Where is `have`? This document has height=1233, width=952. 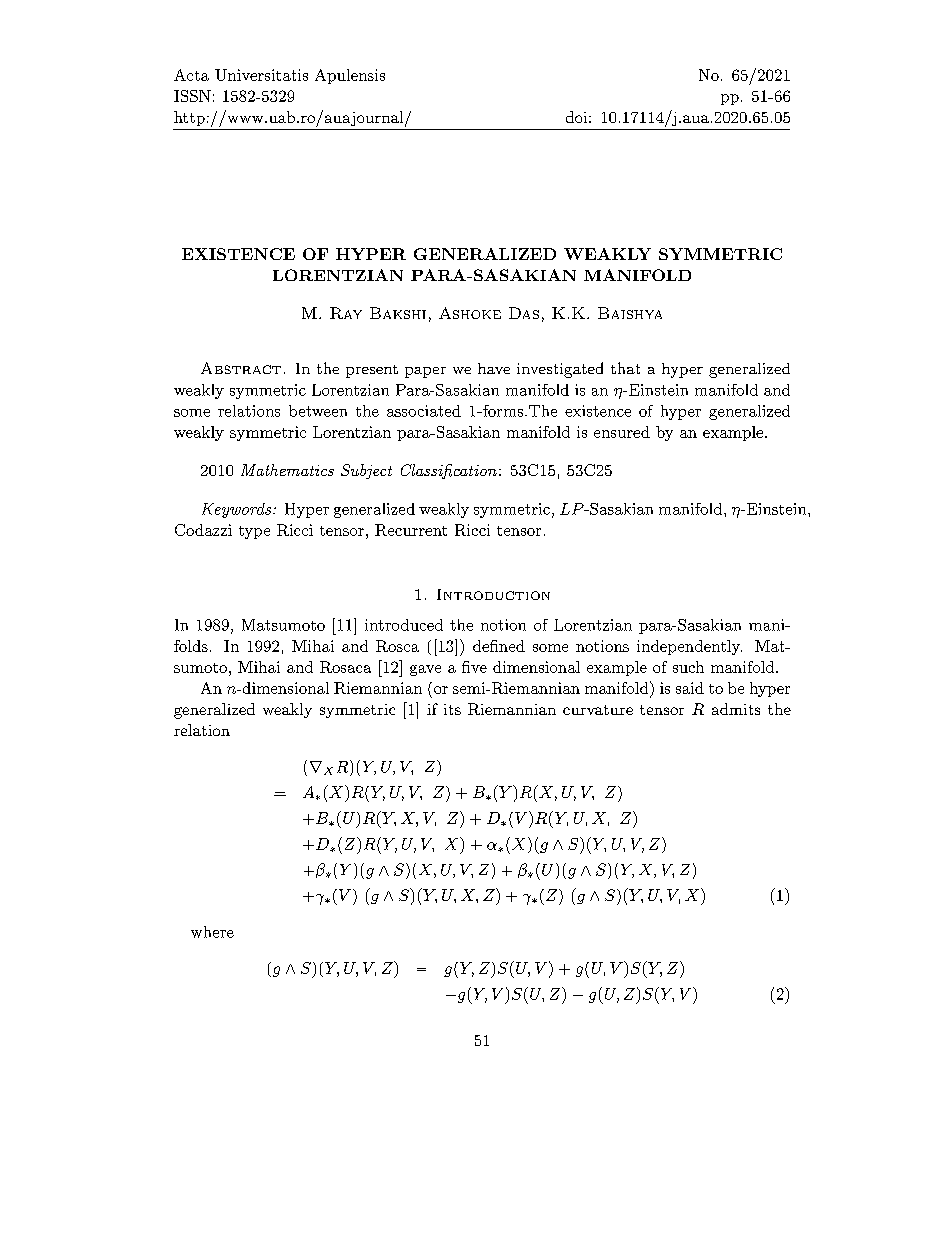
have is located at coordinates (494, 368).
